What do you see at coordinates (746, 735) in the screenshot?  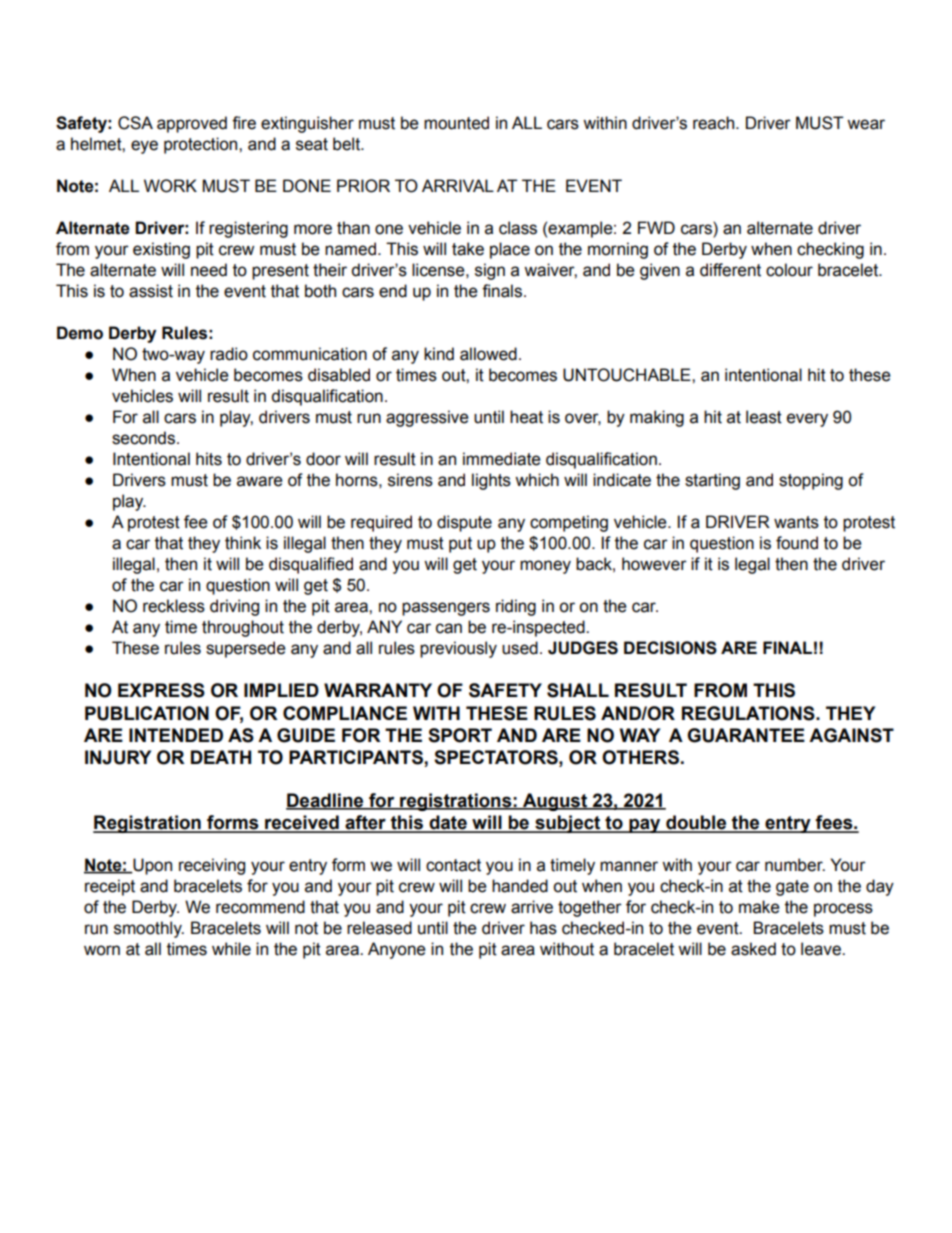 I see `GUARANTEE` at bounding box center [746, 735].
